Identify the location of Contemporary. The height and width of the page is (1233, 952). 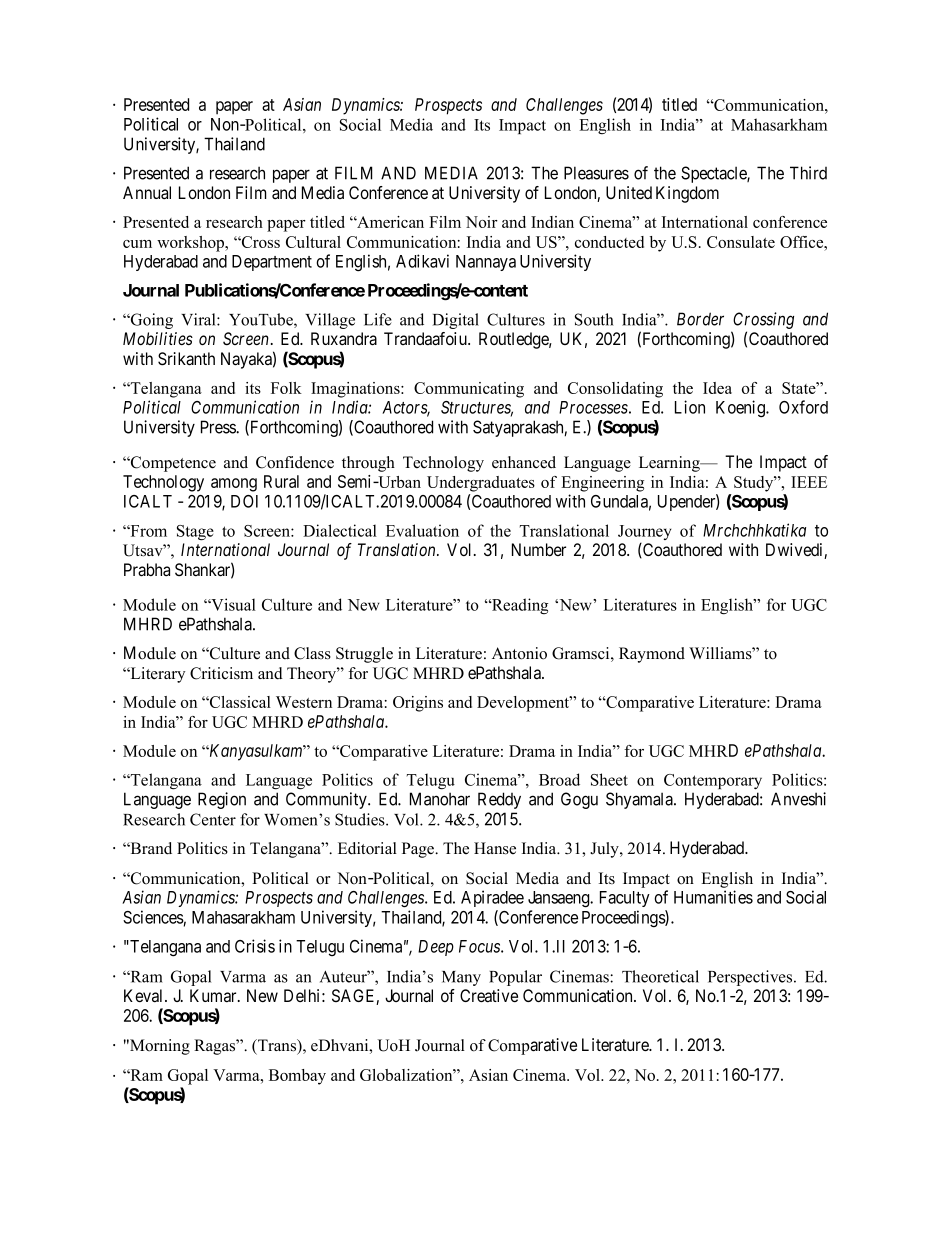
(713, 781).
